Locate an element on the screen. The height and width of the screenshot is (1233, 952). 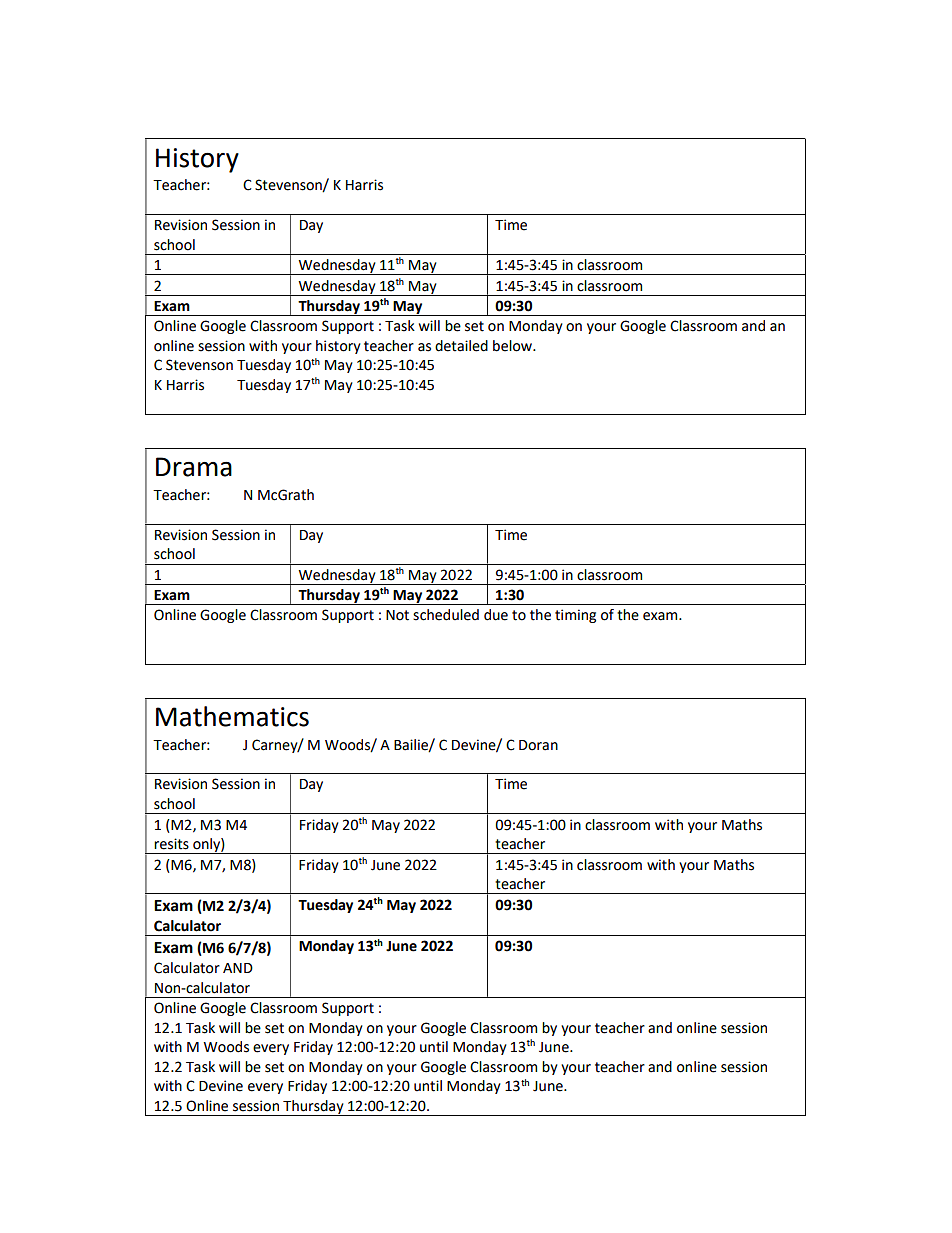
Mathematics is located at coordinates (232, 716).
